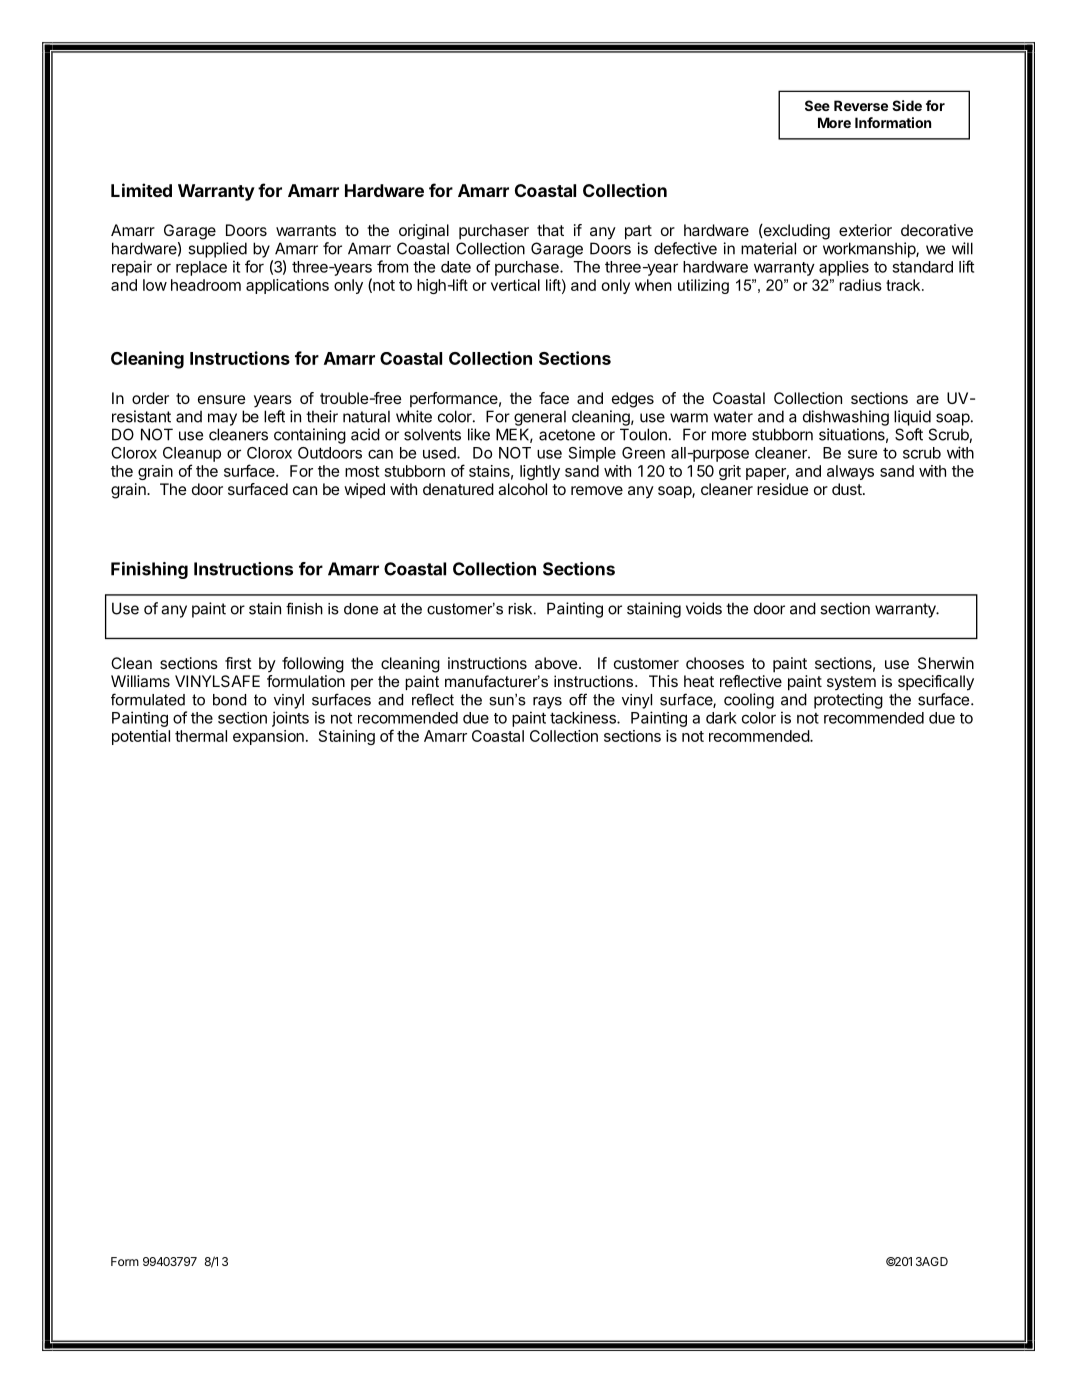 The width and height of the screenshot is (1077, 1393). I want to click on general, so click(540, 418).
